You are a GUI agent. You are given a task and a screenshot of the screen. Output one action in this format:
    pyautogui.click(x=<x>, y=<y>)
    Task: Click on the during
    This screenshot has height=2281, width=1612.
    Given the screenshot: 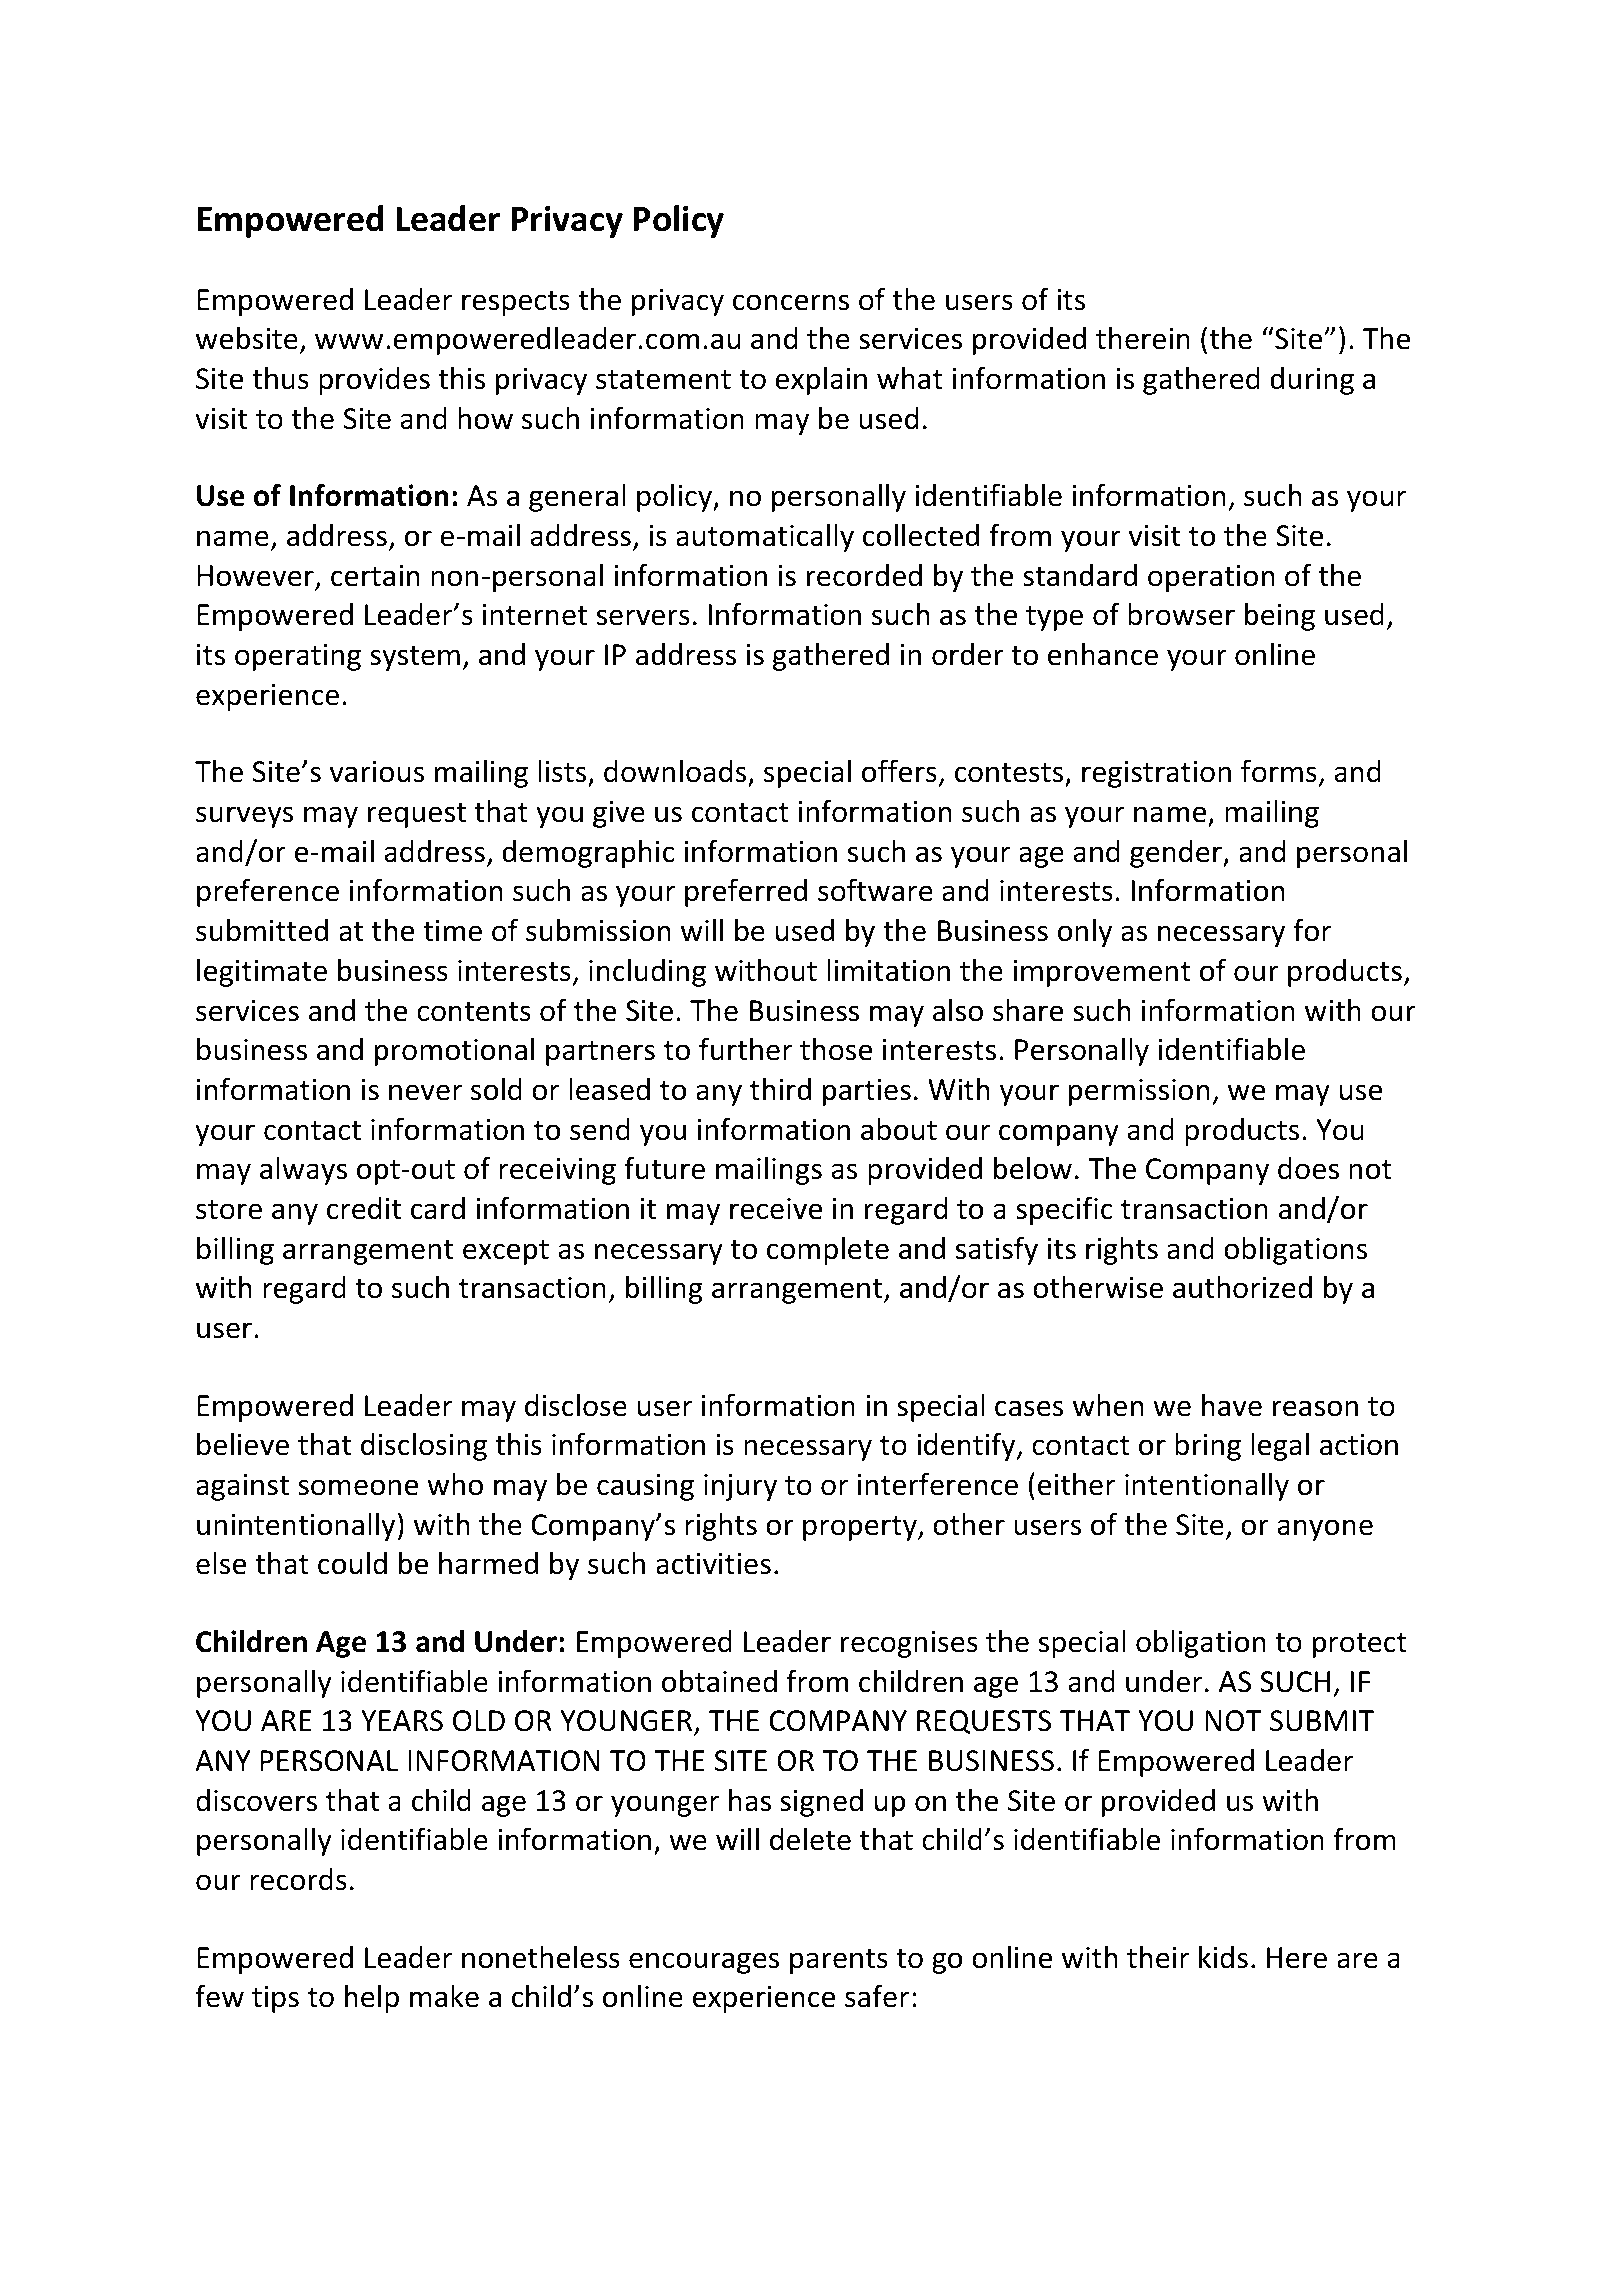 What is the action you would take?
    pyautogui.click(x=1312, y=381)
